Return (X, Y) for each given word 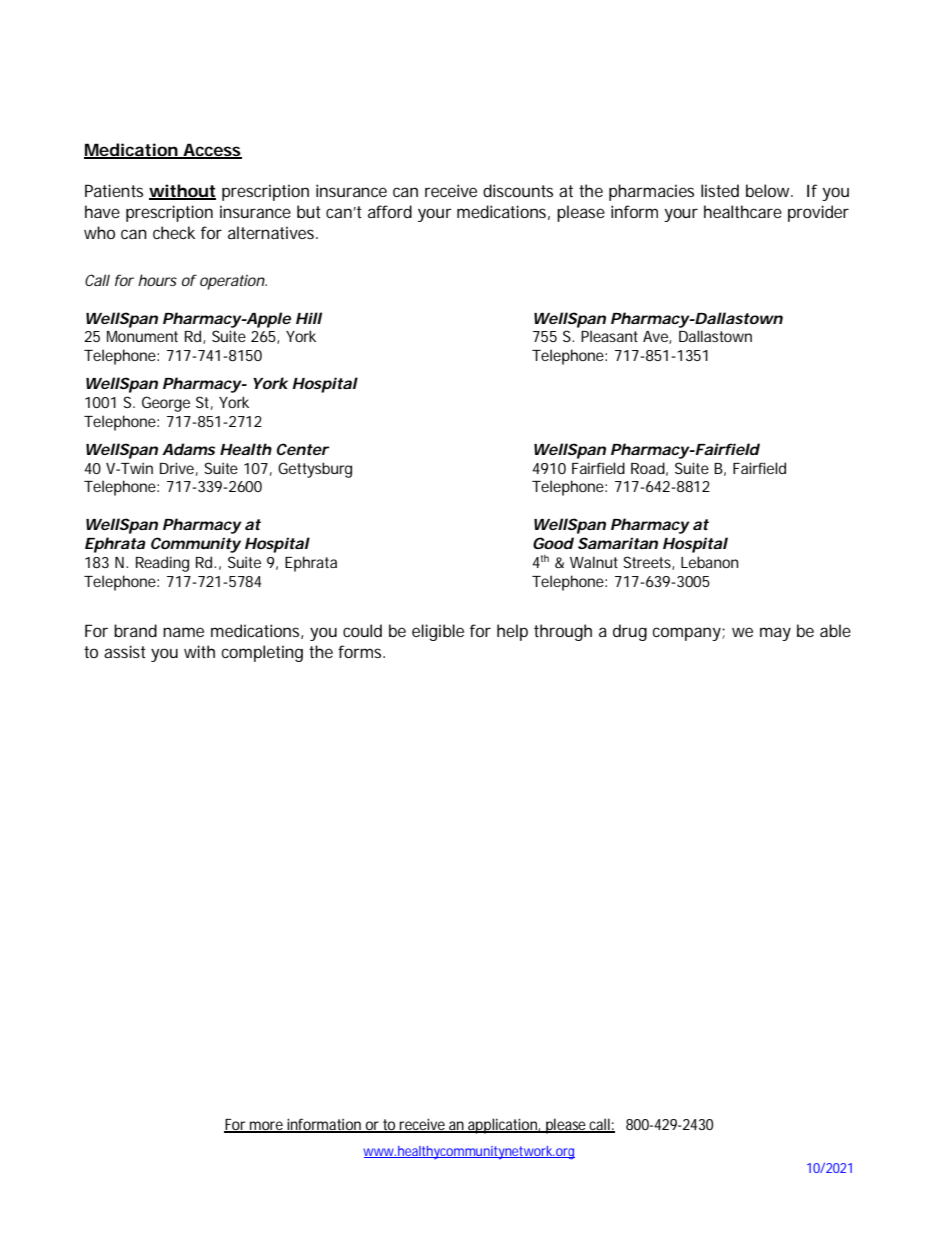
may (775, 634)
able (835, 630)
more (267, 1126)
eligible (438, 632)
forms (361, 651)
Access (211, 150)
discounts (518, 190)
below (769, 190)
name (183, 632)
